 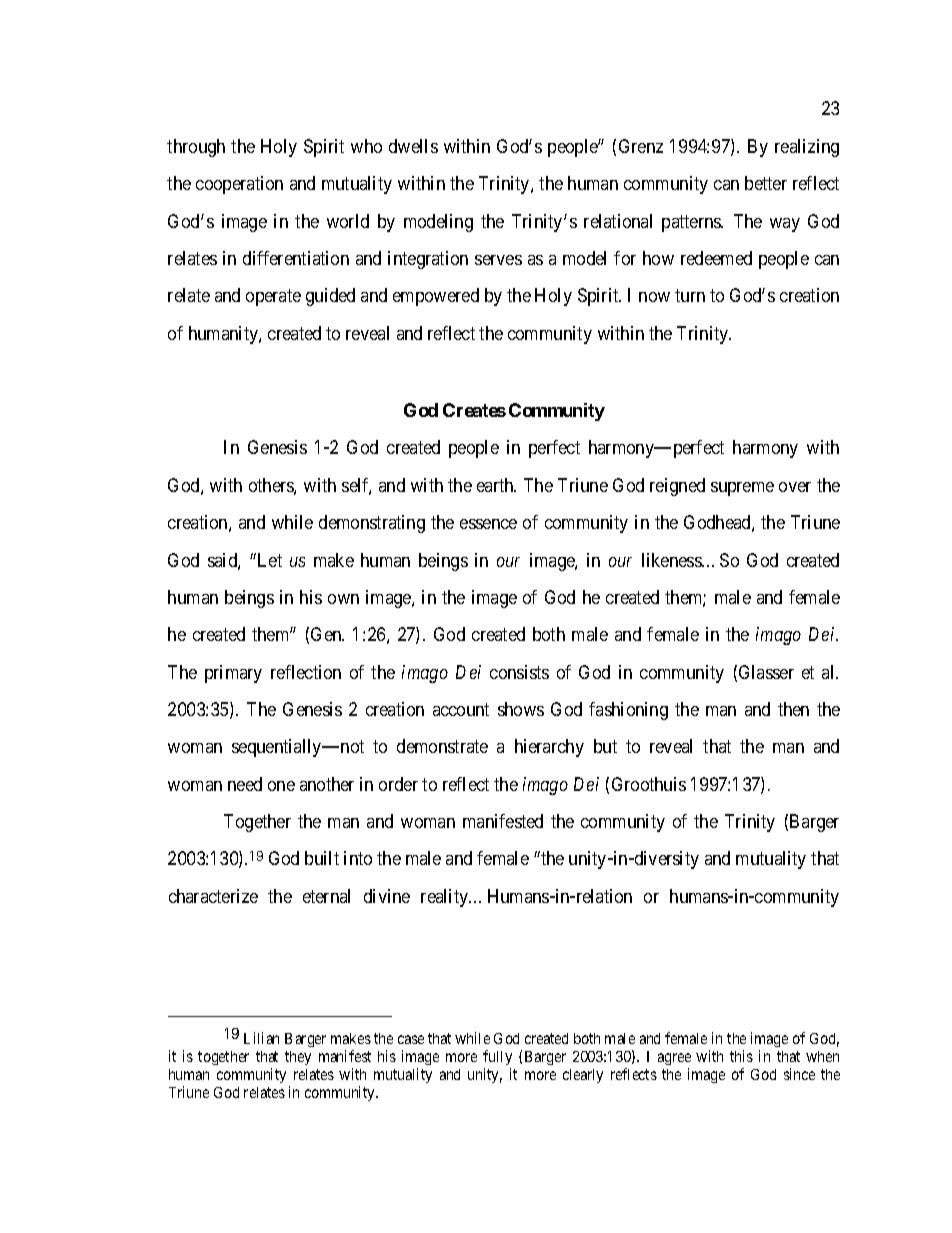 I want to click on cooperation, so click(x=239, y=185).
